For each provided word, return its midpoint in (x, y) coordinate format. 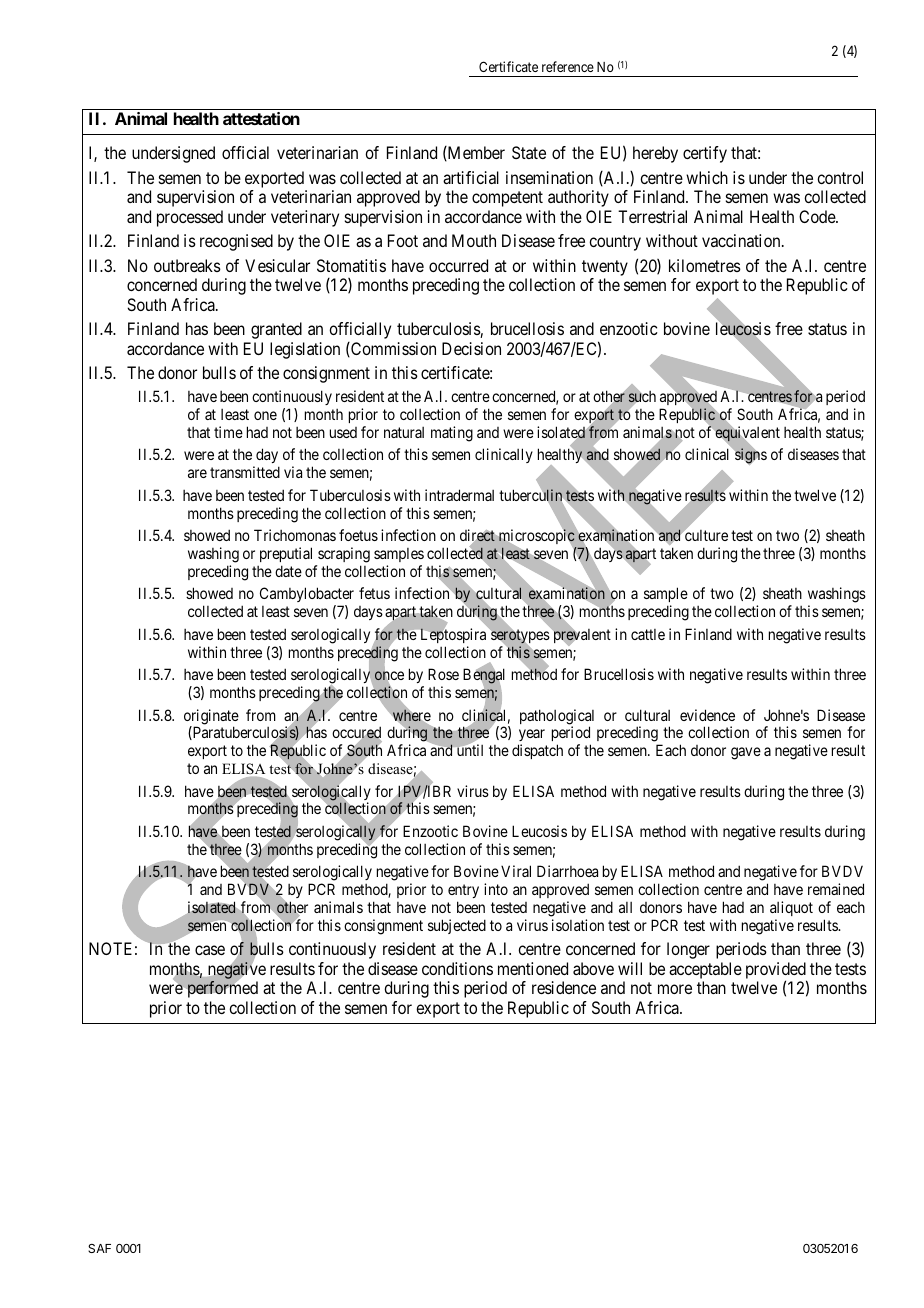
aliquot (791, 908)
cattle (648, 634)
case (210, 950)
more (675, 989)
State (529, 152)
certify (705, 154)
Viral (516, 871)
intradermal (459, 495)
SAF (99, 1248)
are (197, 473)
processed (190, 218)
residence (564, 987)
